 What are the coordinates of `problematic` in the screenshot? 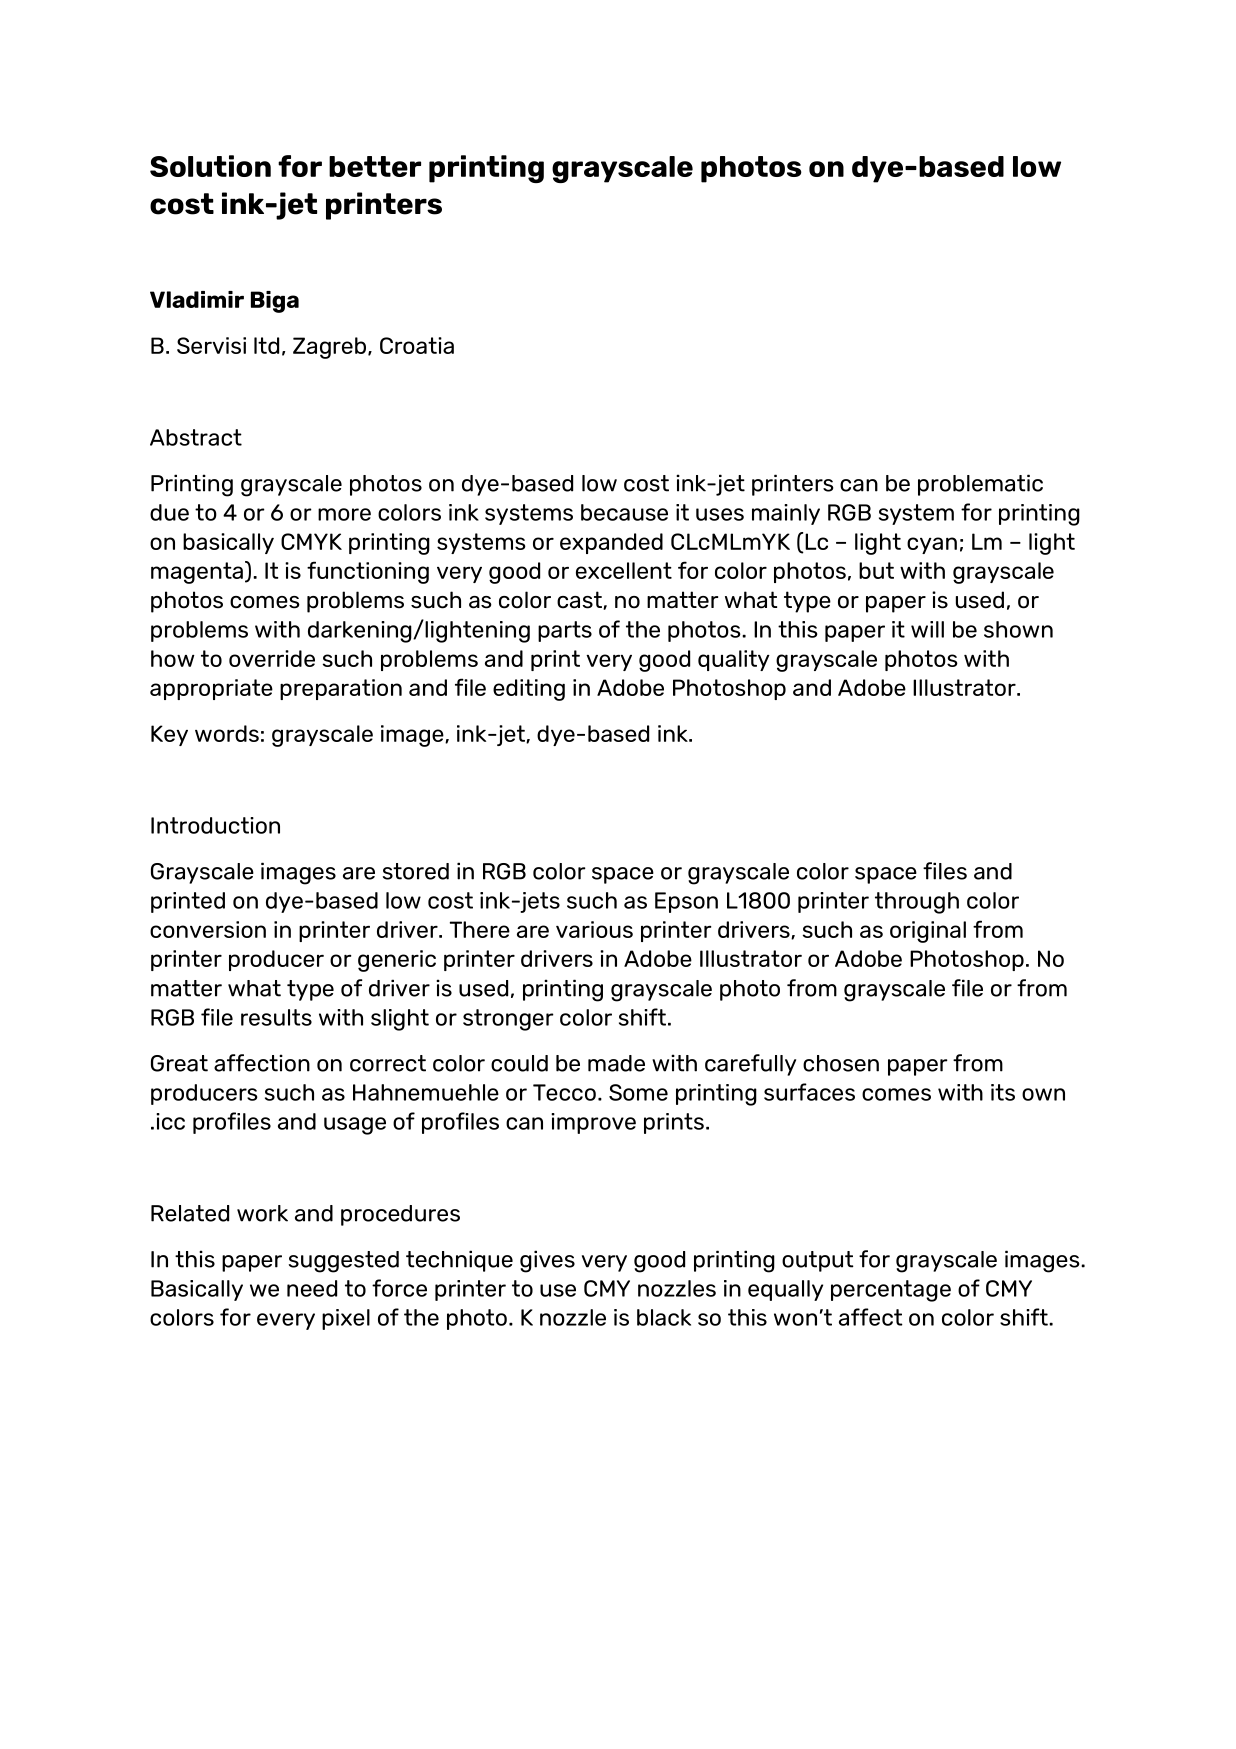 It's located at (980, 485).
